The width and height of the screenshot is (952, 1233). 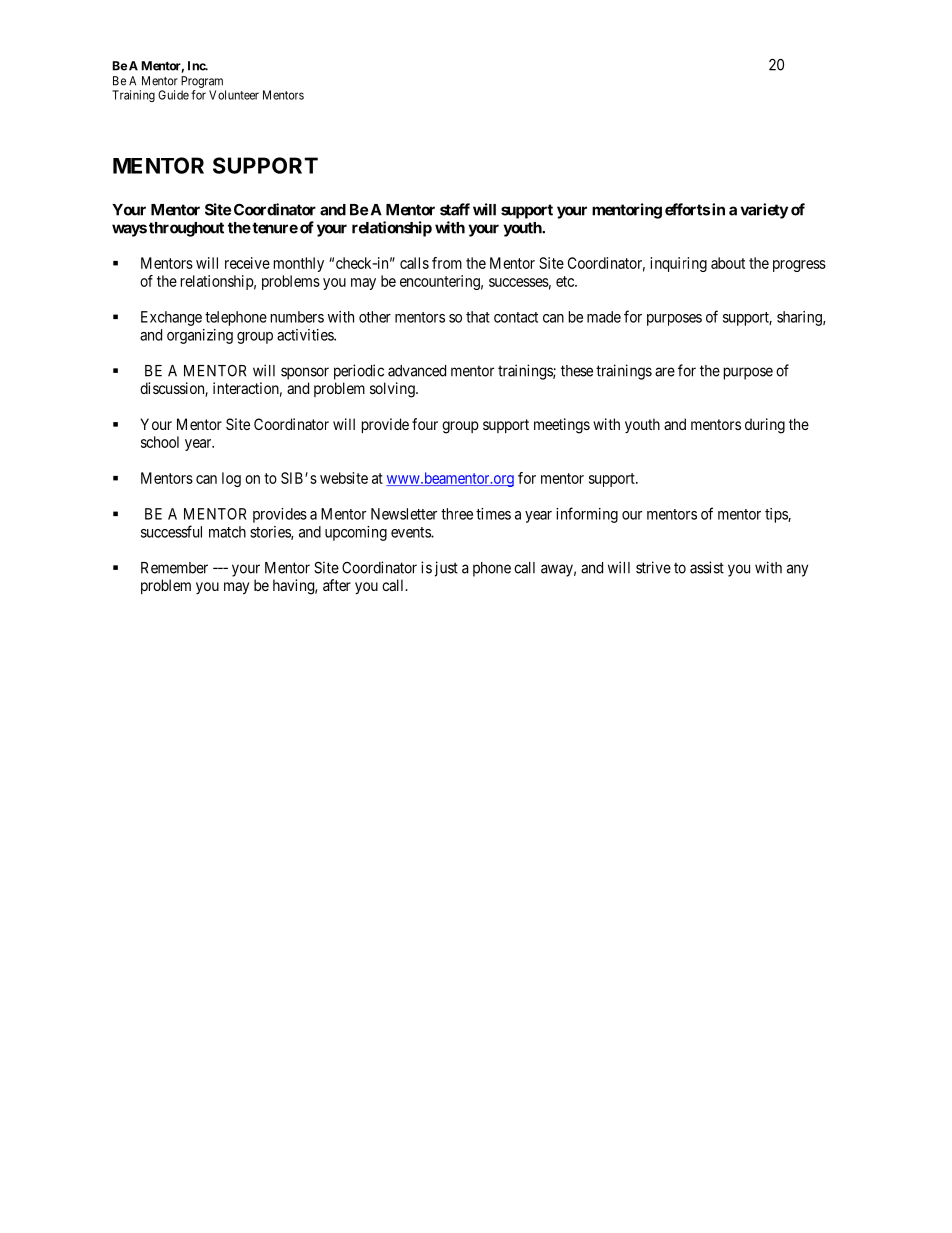 I want to click on from, so click(x=447, y=263).
